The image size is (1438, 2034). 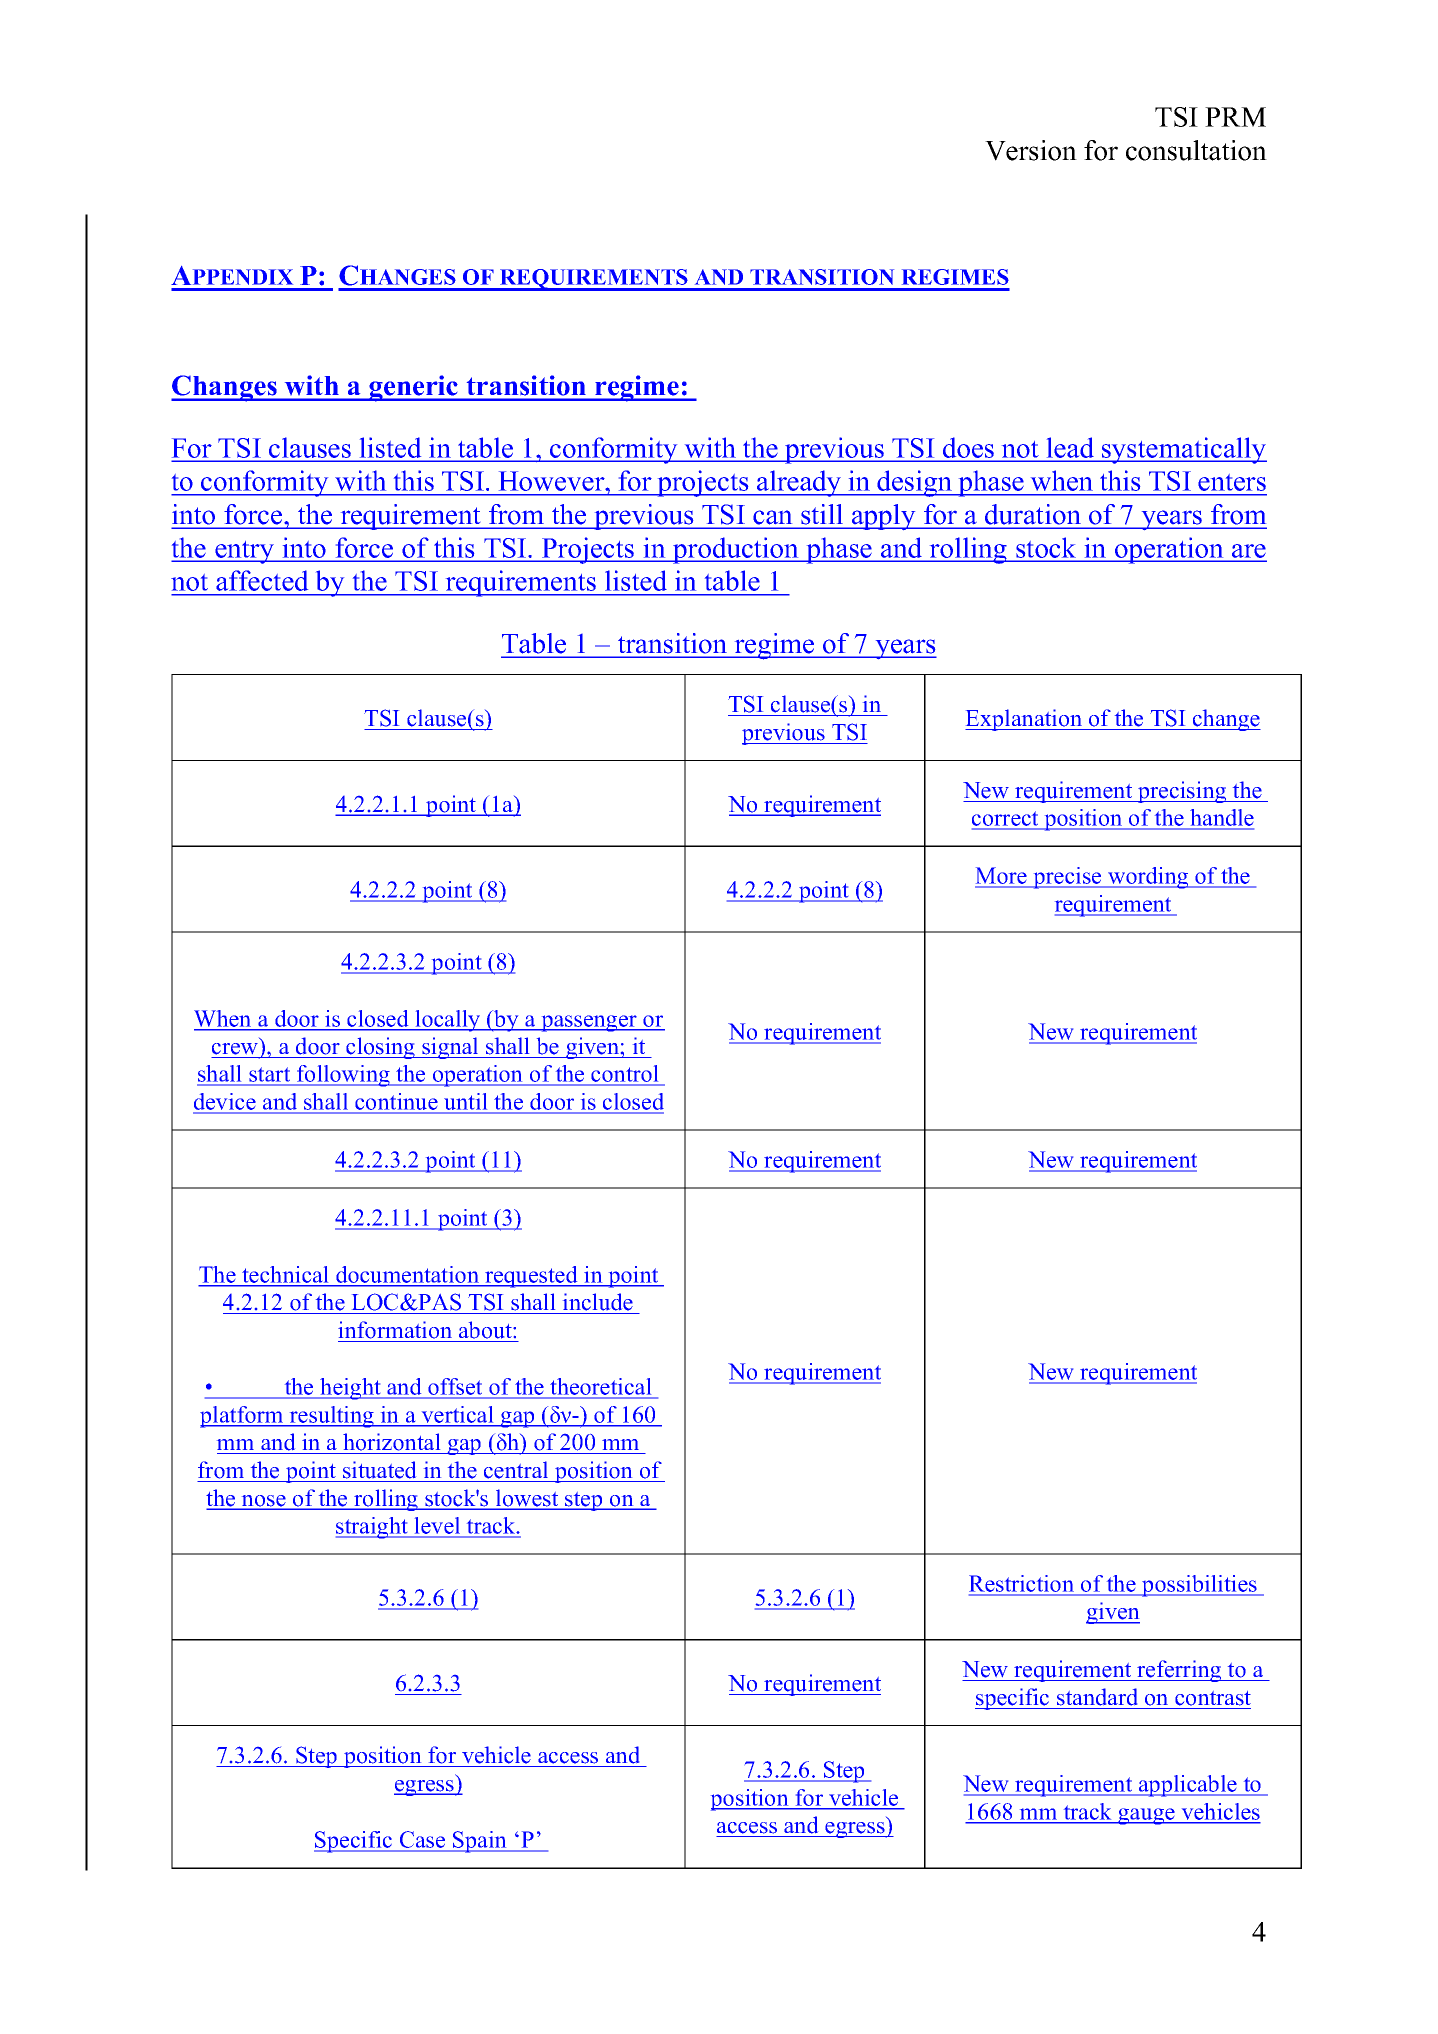 I want to click on production, so click(x=736, y=550).
